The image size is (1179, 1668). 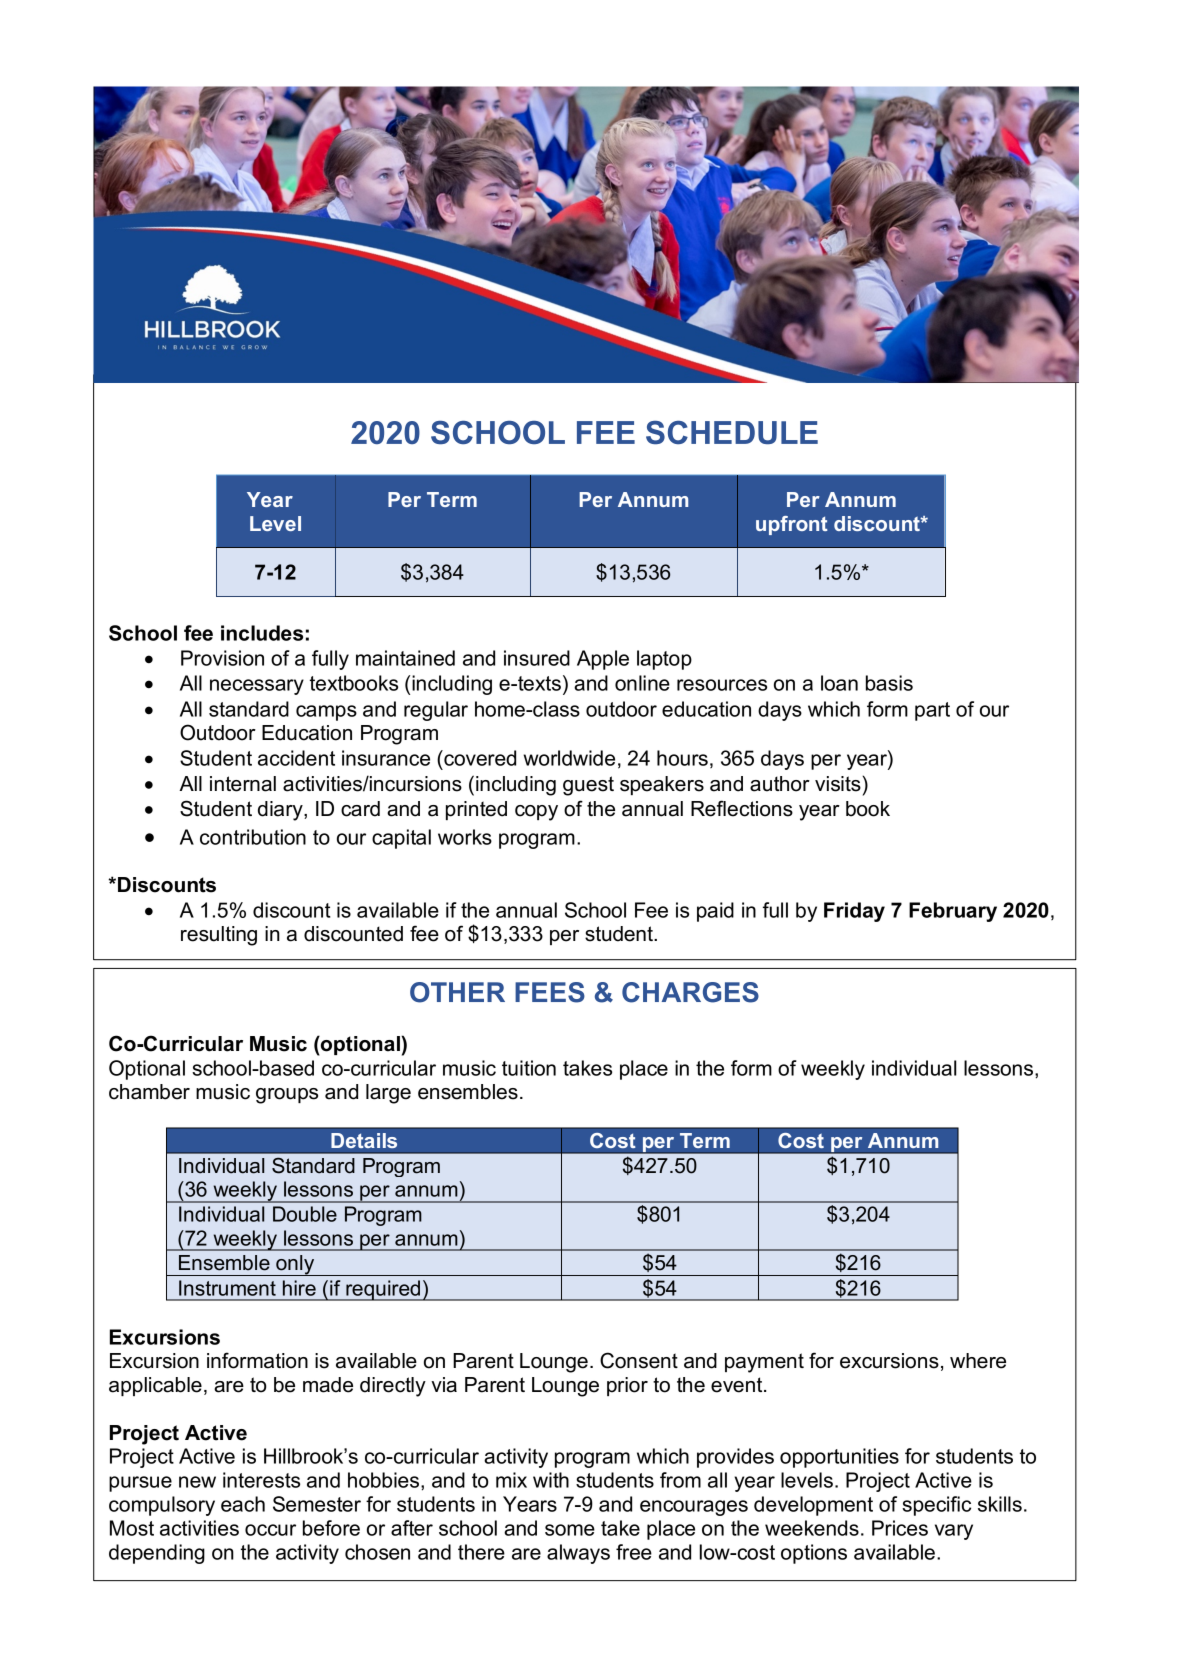 What do you see at coordinates (227, 1288) in the screenshot?
I see `Instrument` at bounding box center [227, 1288].
